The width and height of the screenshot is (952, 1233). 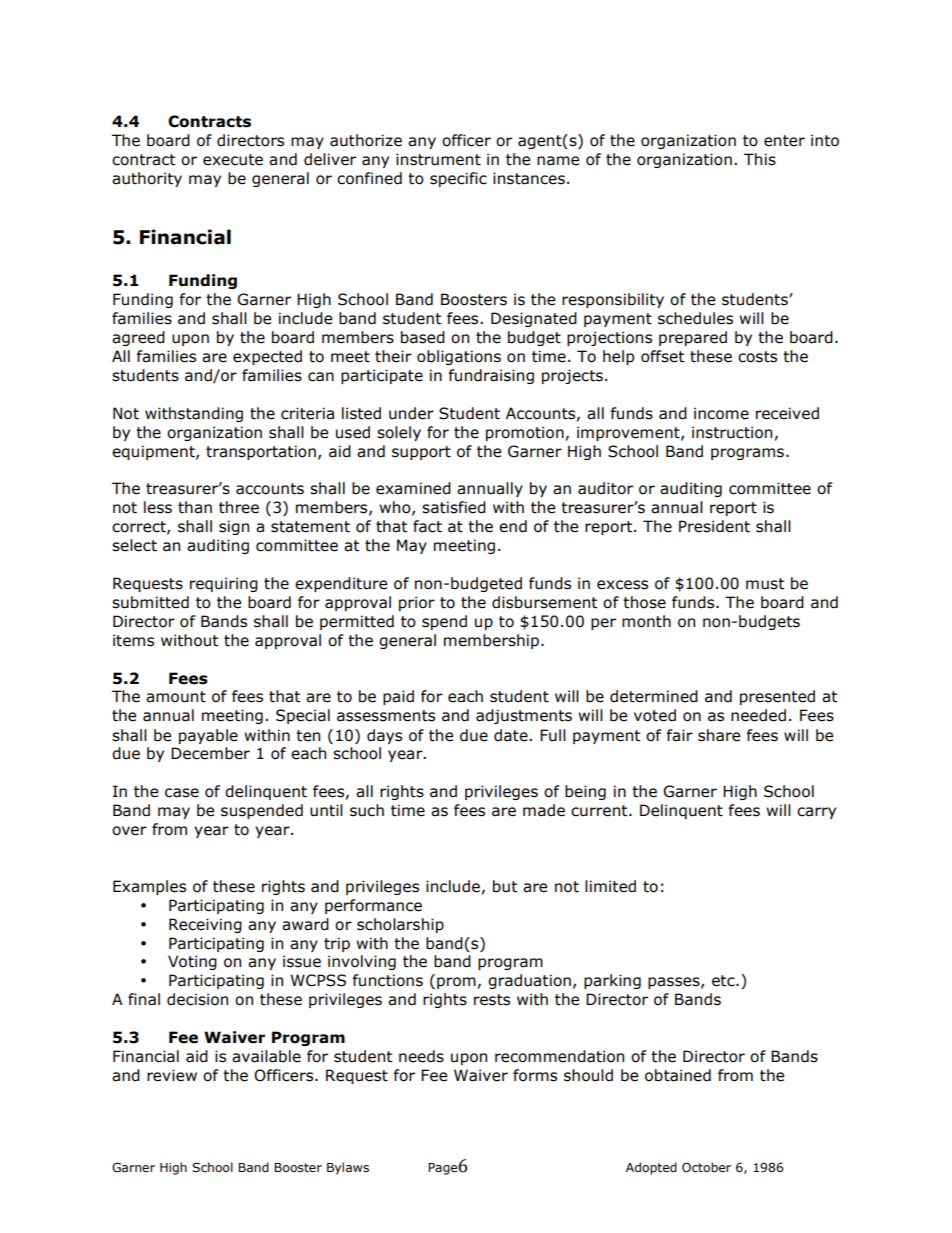 I want to click on October, so click(x=706, y=1167).
